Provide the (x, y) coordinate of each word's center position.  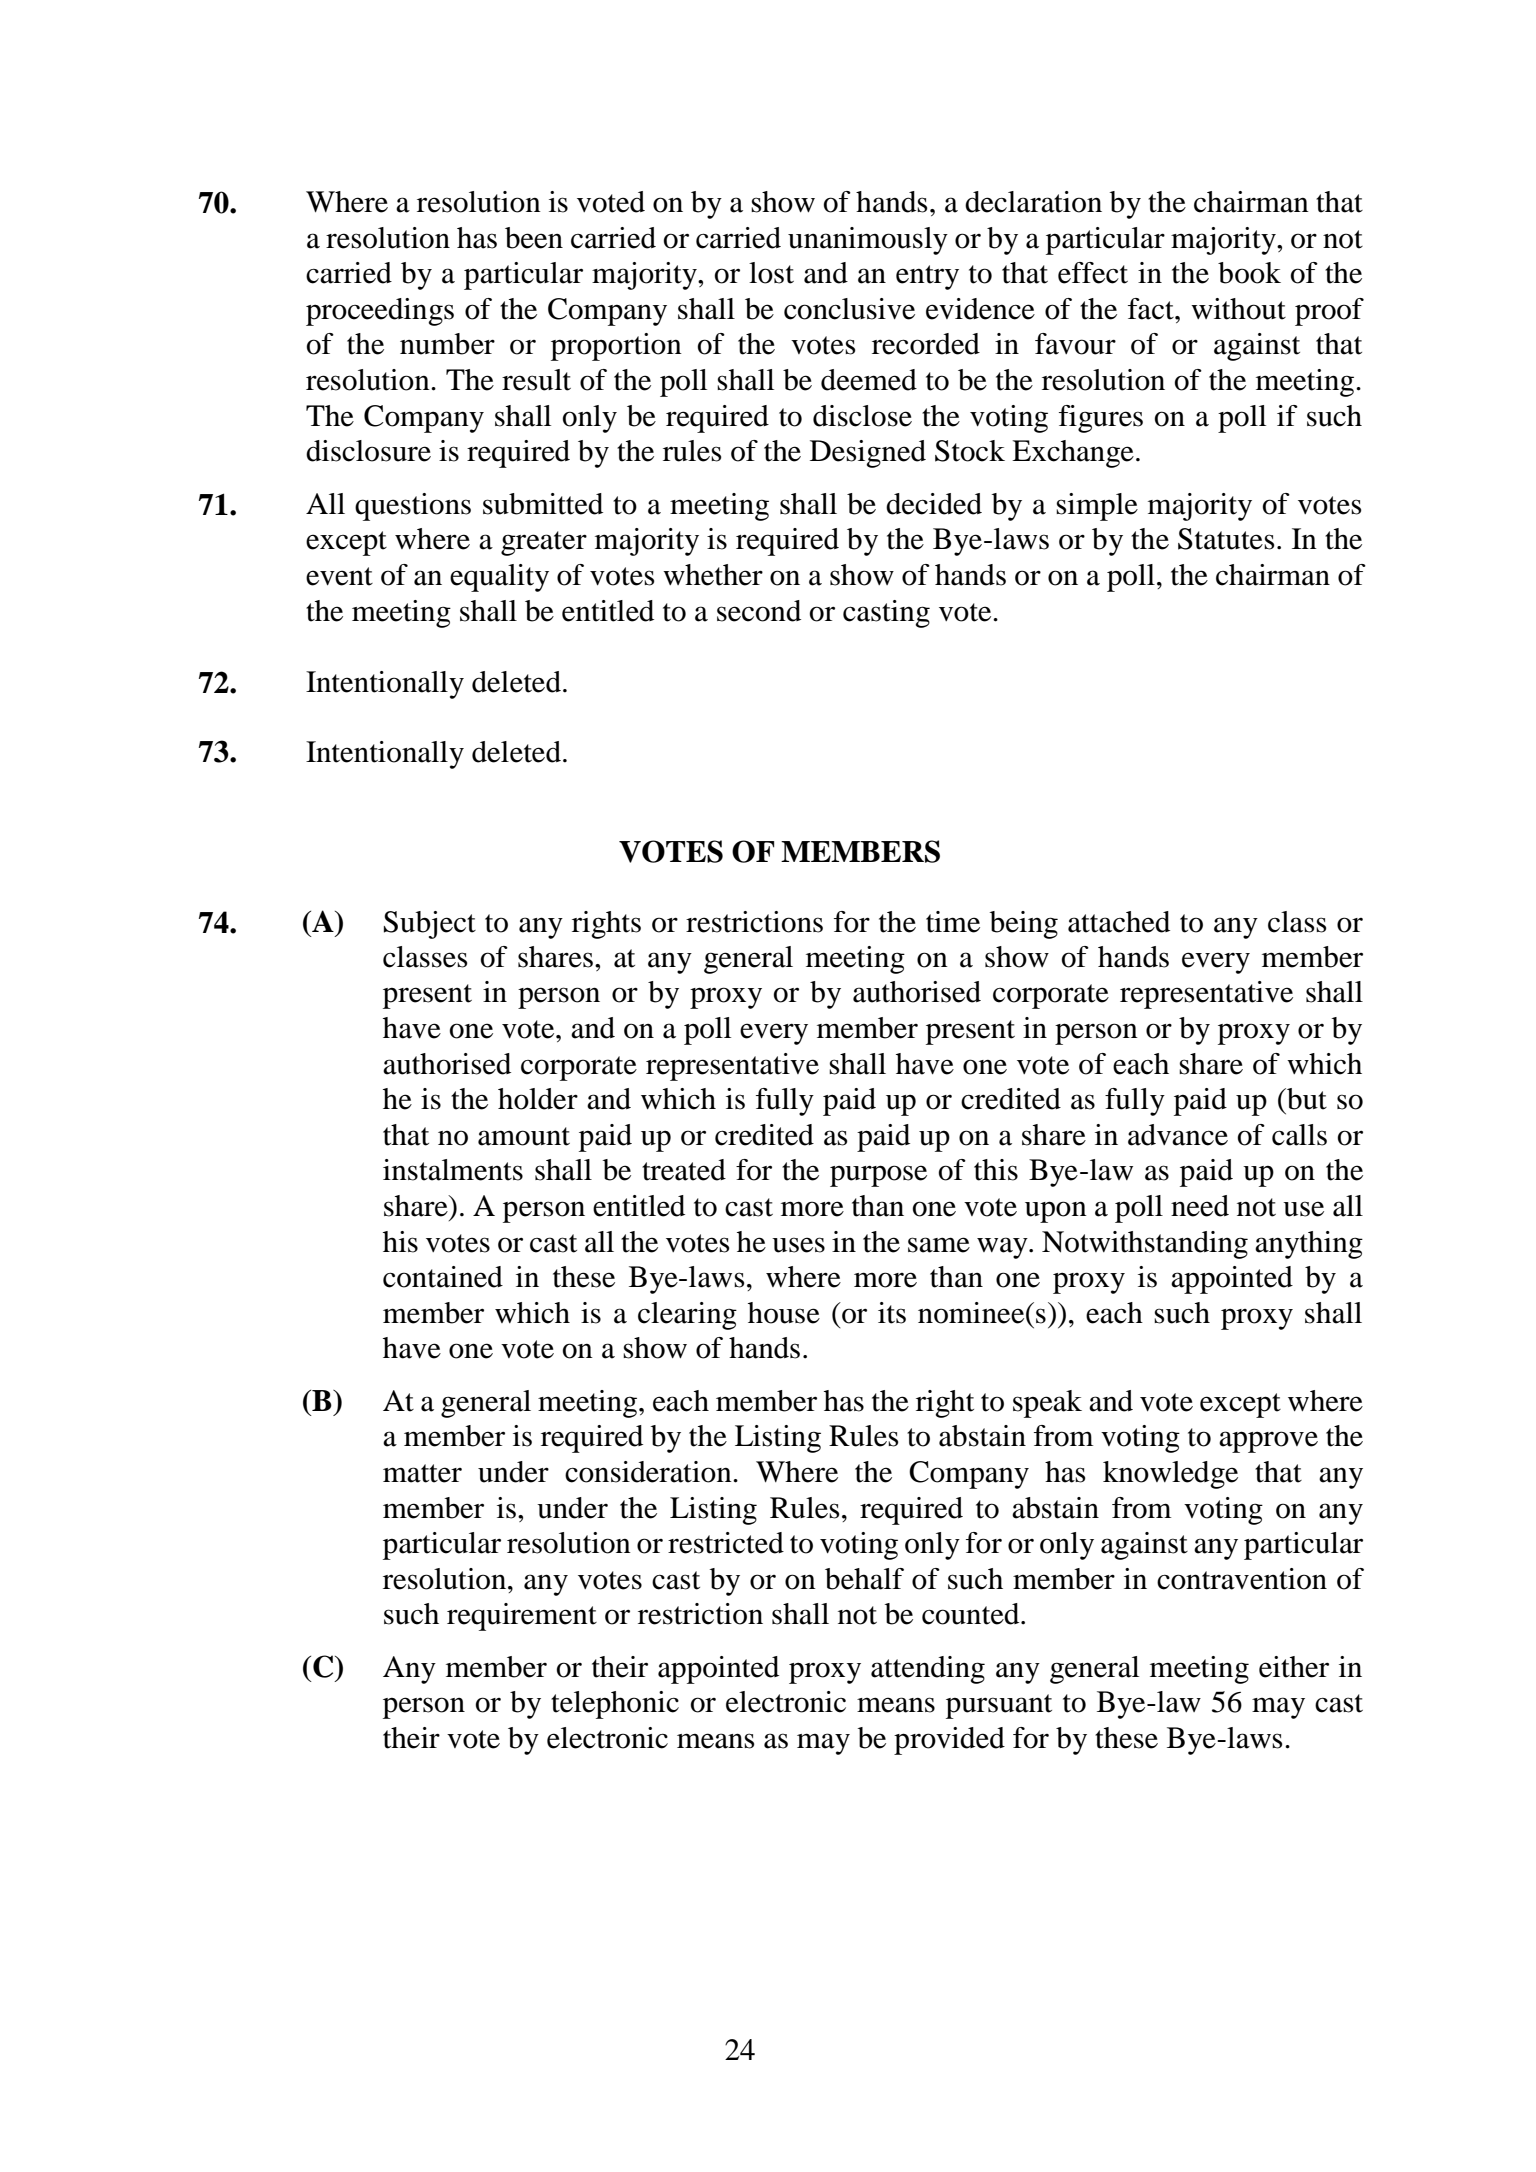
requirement (522, 1617)
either (1294, 1667)
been (534, 238)
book (1249, 273)
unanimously (868, 241)
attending (928, 1670)
